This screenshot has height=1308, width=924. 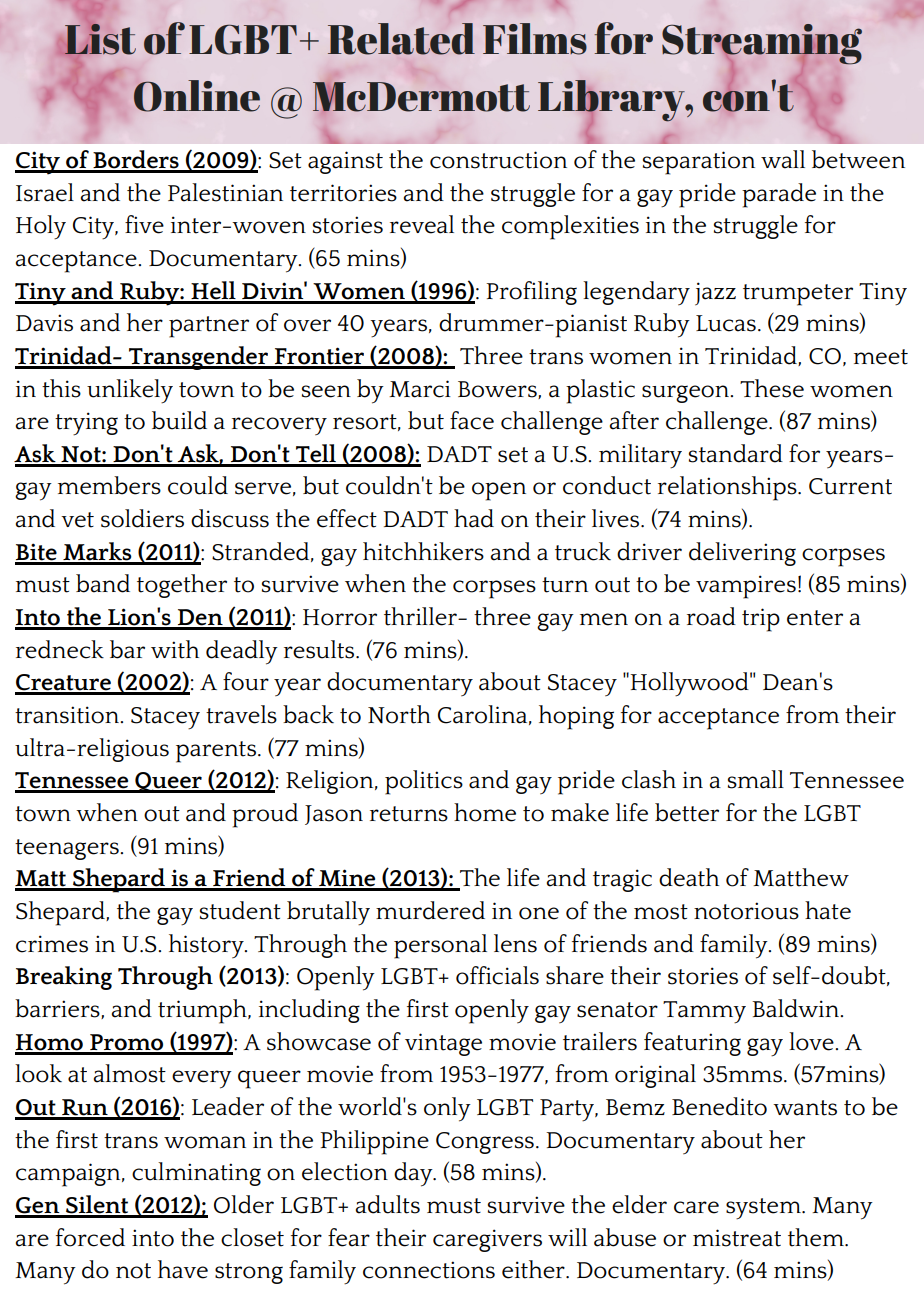 What do you see at coordinates (429, 1270) in the screenshot?
I see `connections` at bounding box center [429, 1270].
